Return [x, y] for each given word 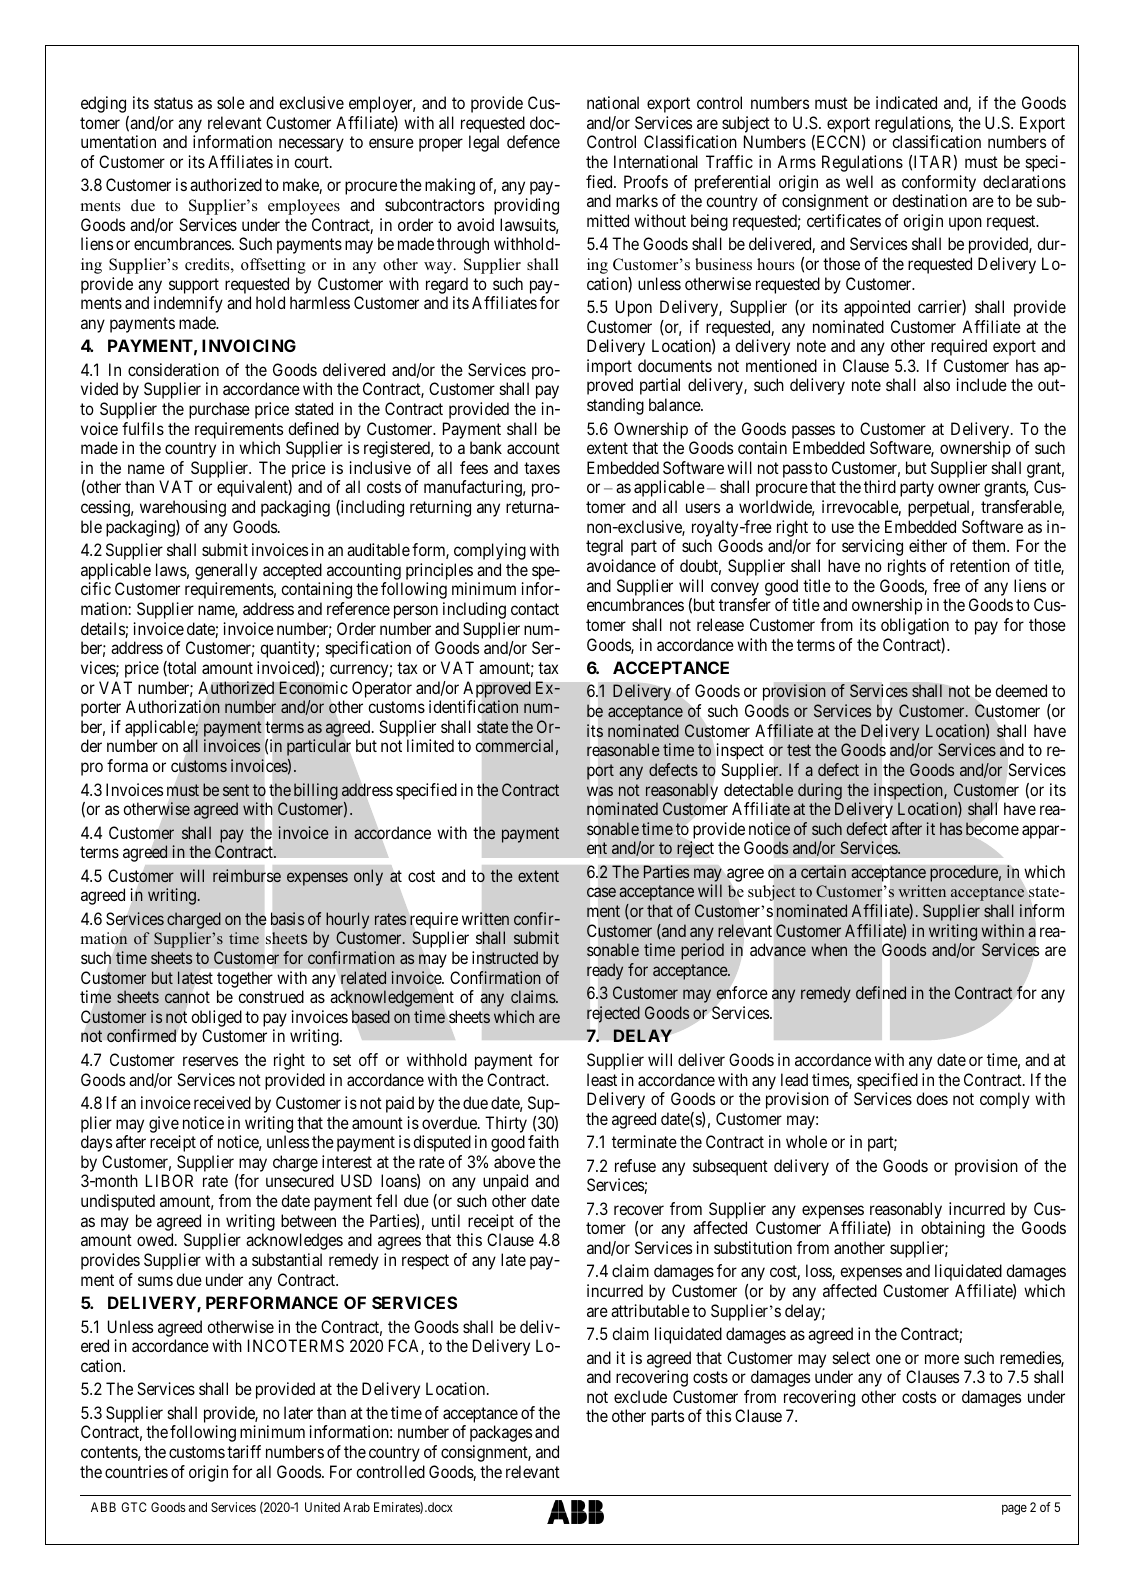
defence [533, 141]
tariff [244, 1451]
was [600, 791]
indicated [906, 102]
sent [236, 790]
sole [231, 102]
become [992, 829]
